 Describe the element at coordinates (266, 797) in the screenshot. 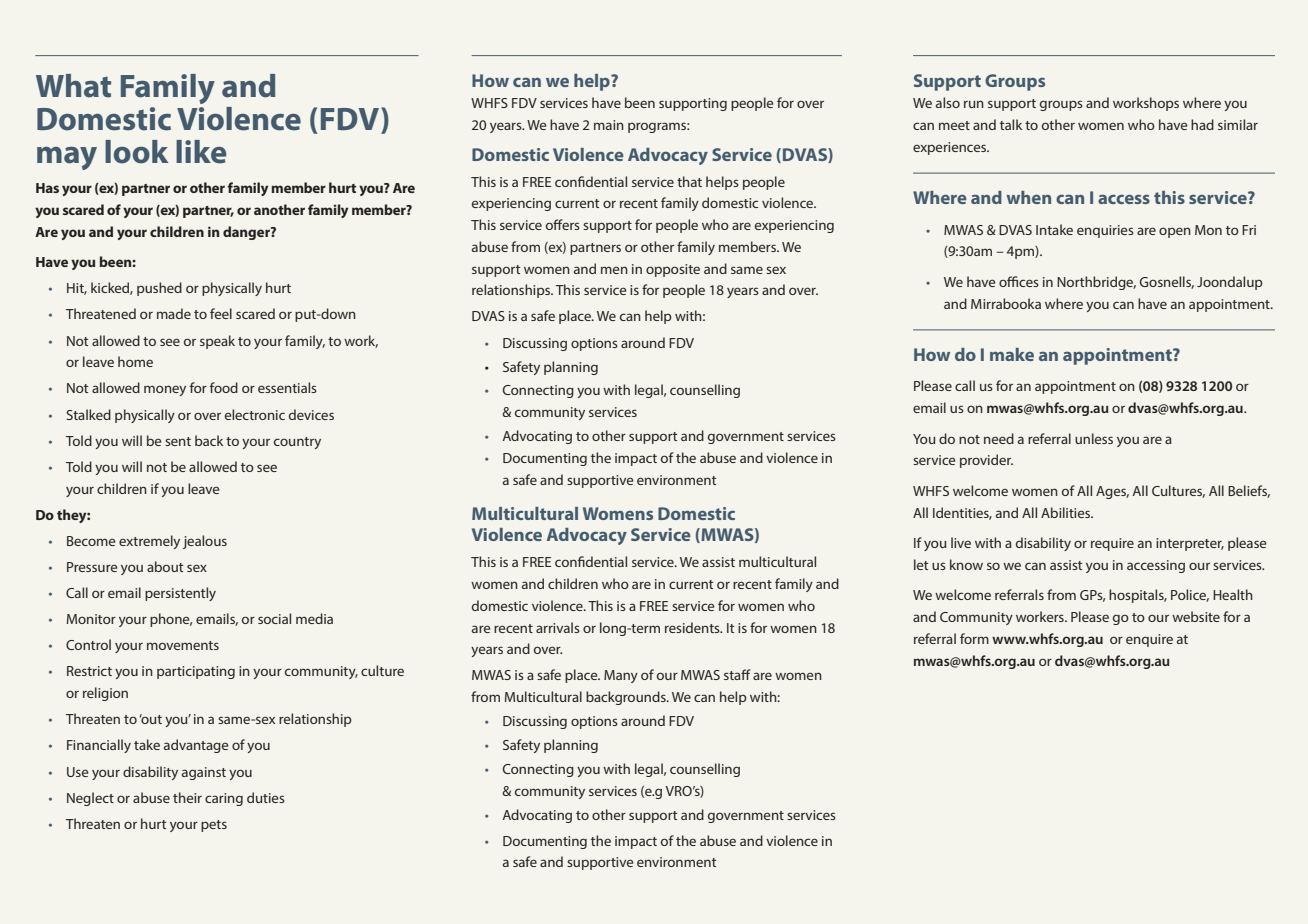

I see `duties` at that location.
